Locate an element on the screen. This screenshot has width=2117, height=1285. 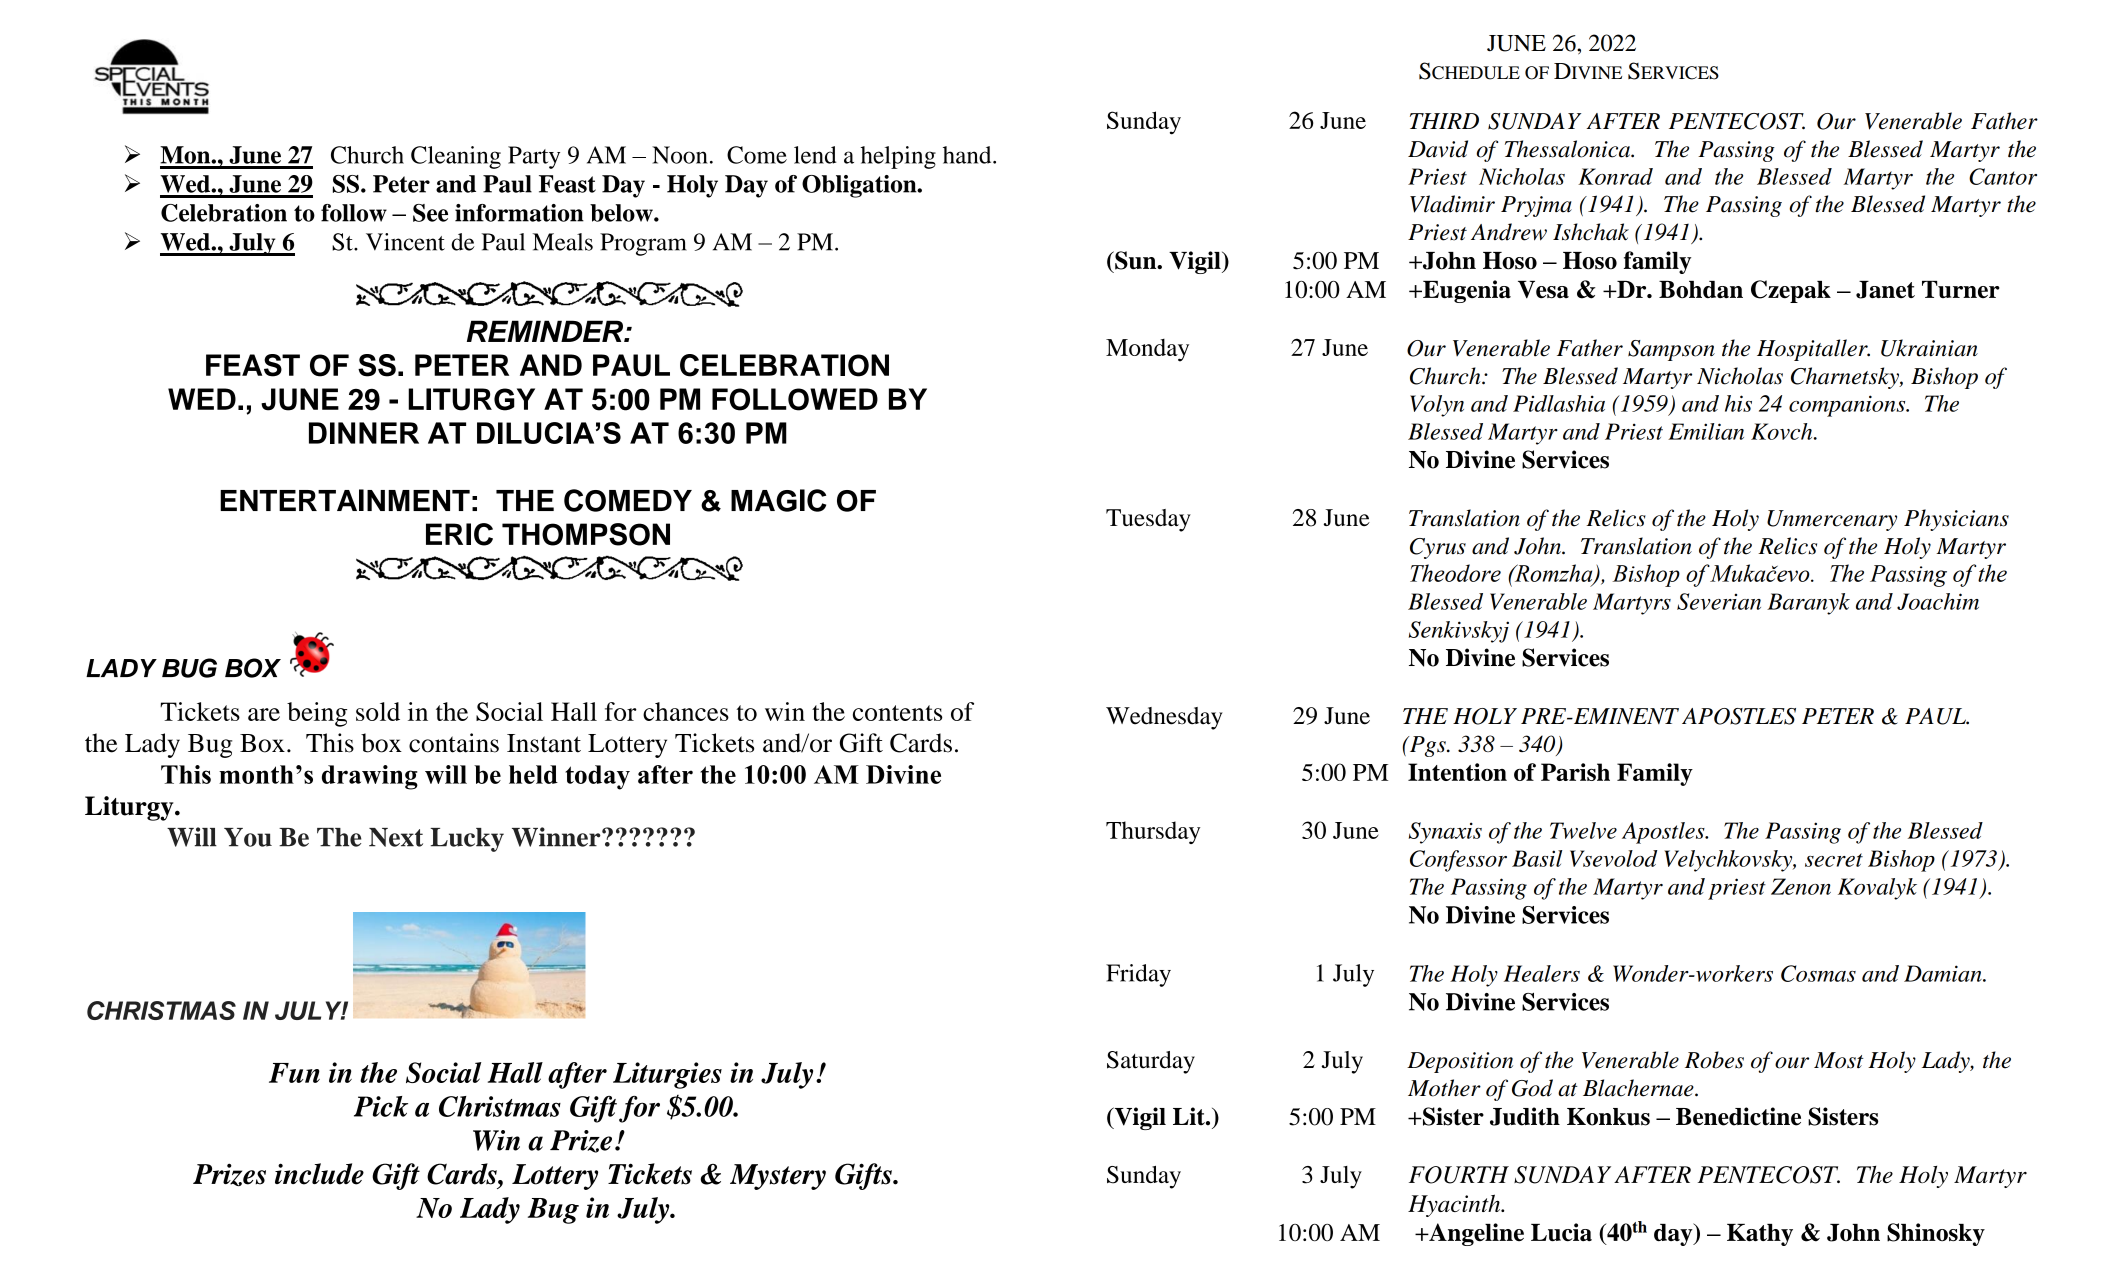
Joachim is located at coordinates (1938, 601).
